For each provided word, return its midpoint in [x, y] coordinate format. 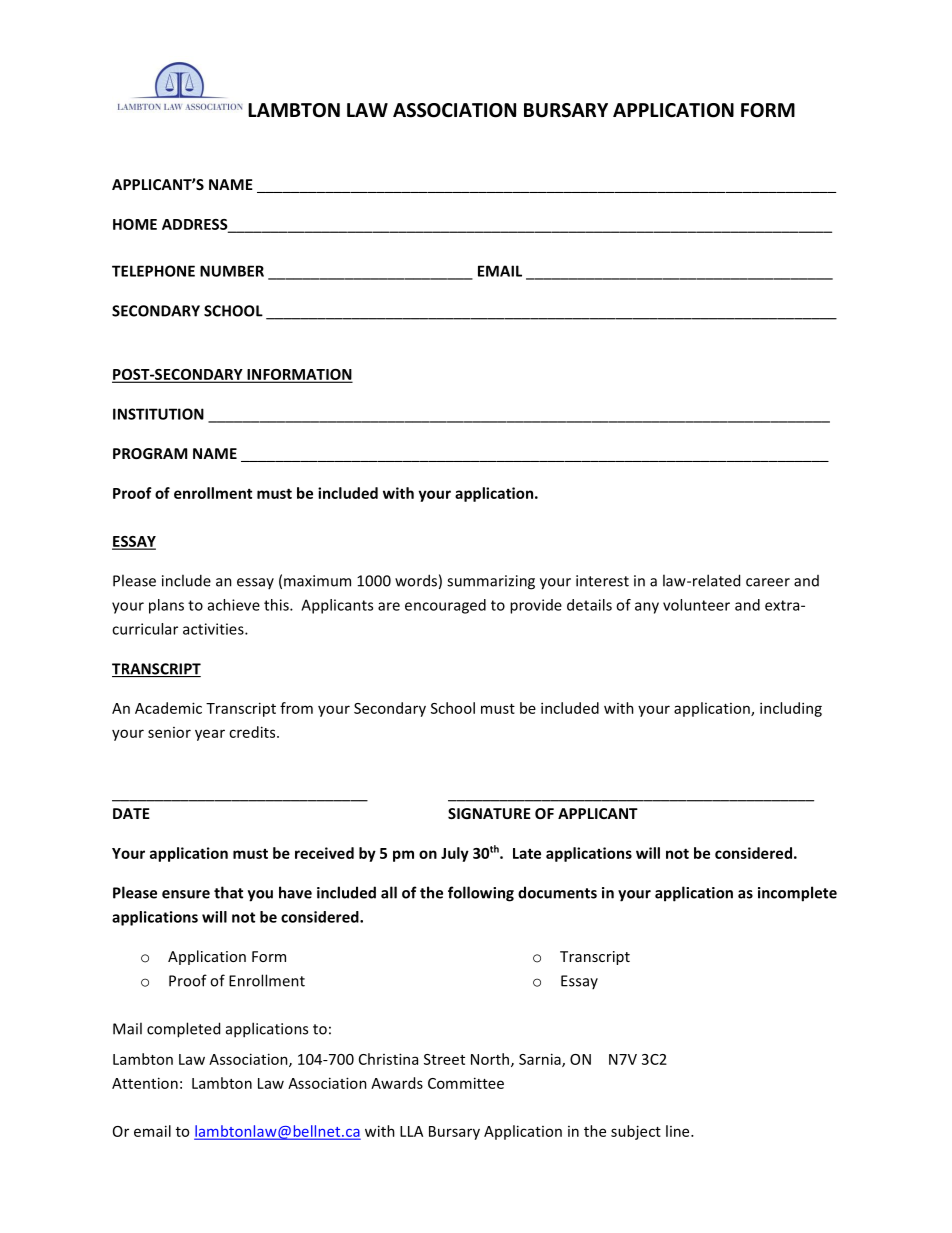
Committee [466, 1083]
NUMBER [232, 271]
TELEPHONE [153, 271]
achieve [234, 605]
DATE [131, 813]
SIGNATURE [489, 813]
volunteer [696, 605]
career [768, 582]
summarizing [491, 582]
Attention [145, 1083]
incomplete [797, 894]
